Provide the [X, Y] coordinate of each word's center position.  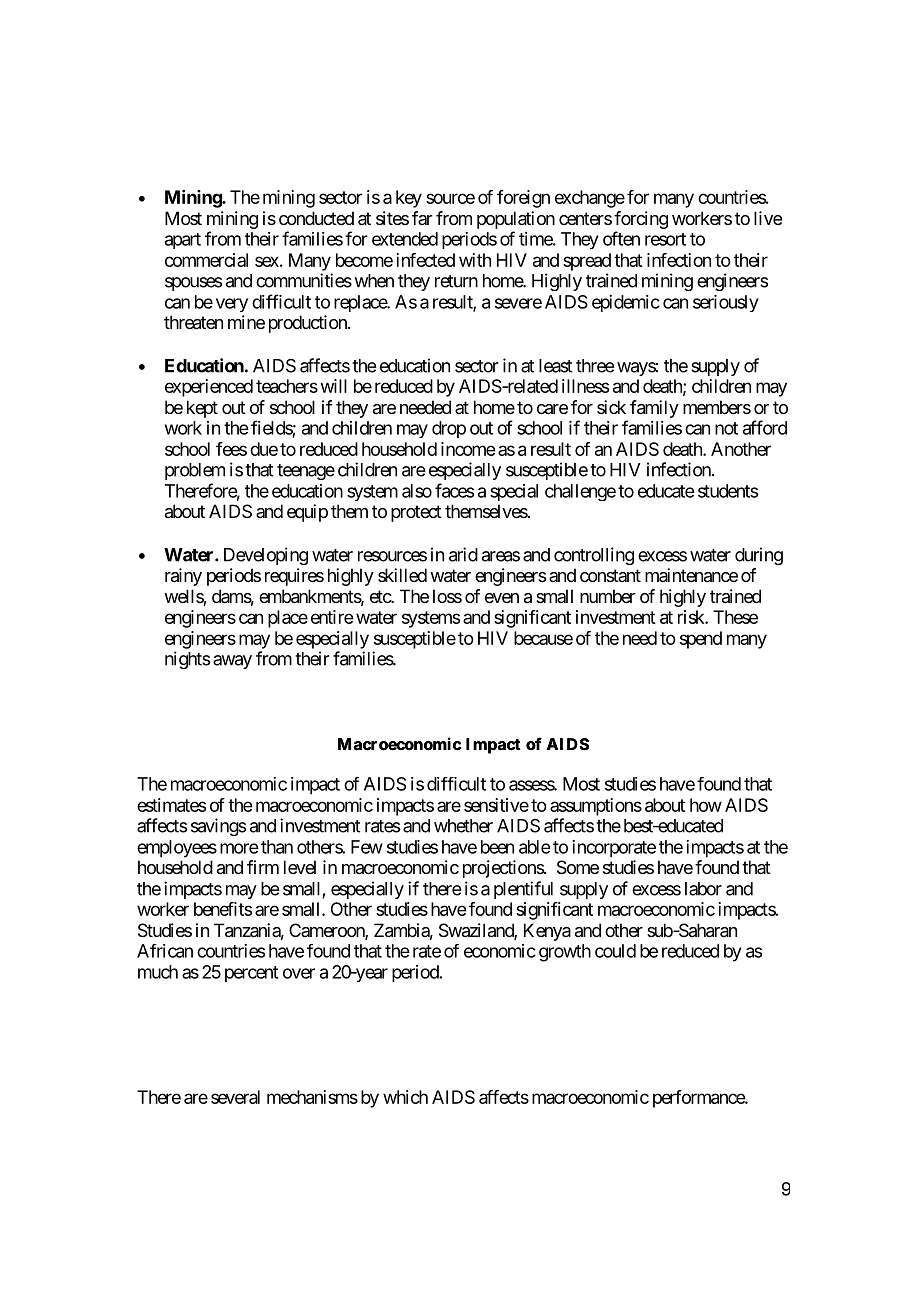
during [759, 556]
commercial [206, 260]
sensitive [496, 805]
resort [665, 239]
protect [416, 513]
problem [195, 471]
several [235, 1097]
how [706, 805]
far [422, 218]
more [239, 848]
